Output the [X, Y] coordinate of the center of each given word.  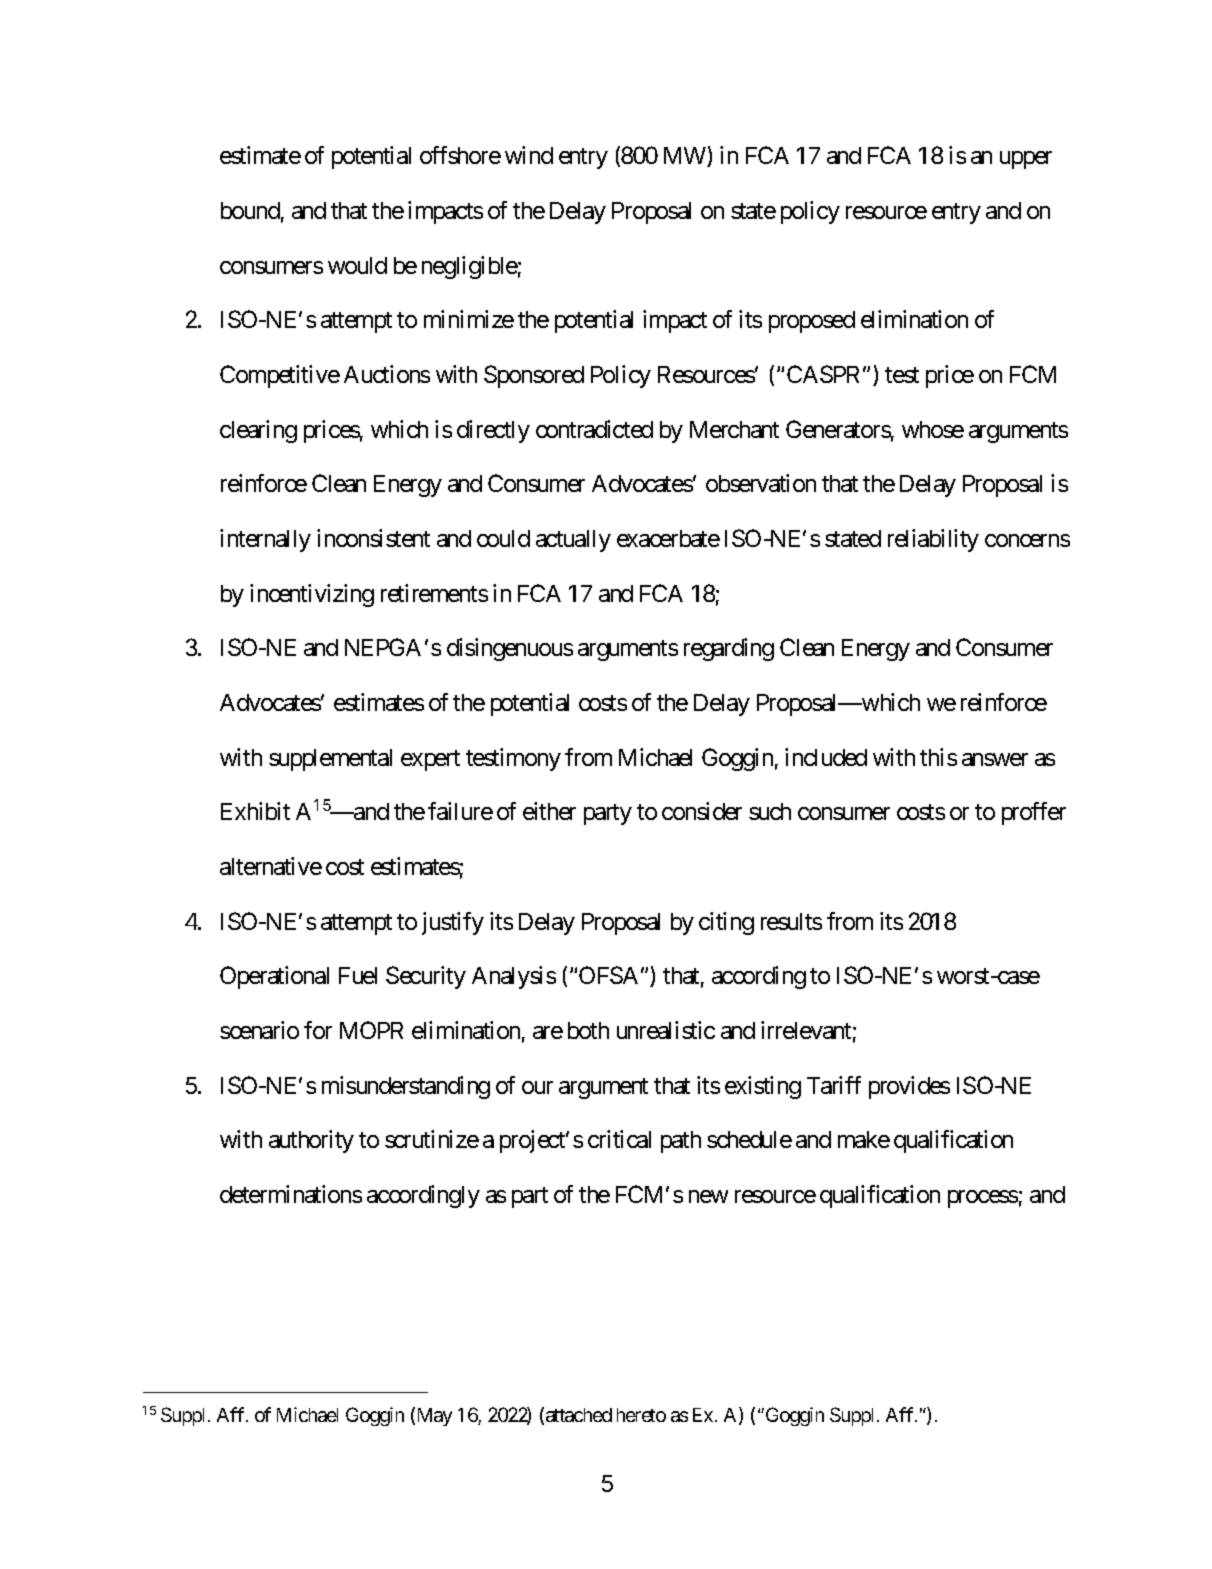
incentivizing [312, 595]
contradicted [594, 429]
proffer [1034, 813]
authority [311, 1141]
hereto [641, 1415]
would [357, 265]
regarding [729, 649]
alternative [271, 866]
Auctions [387, 374]
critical [619, 1139]
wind [529, 155]
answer [995, 759]
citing [726, 923]
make [864, 1139]
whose [933, 429]
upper [1026, 160]
